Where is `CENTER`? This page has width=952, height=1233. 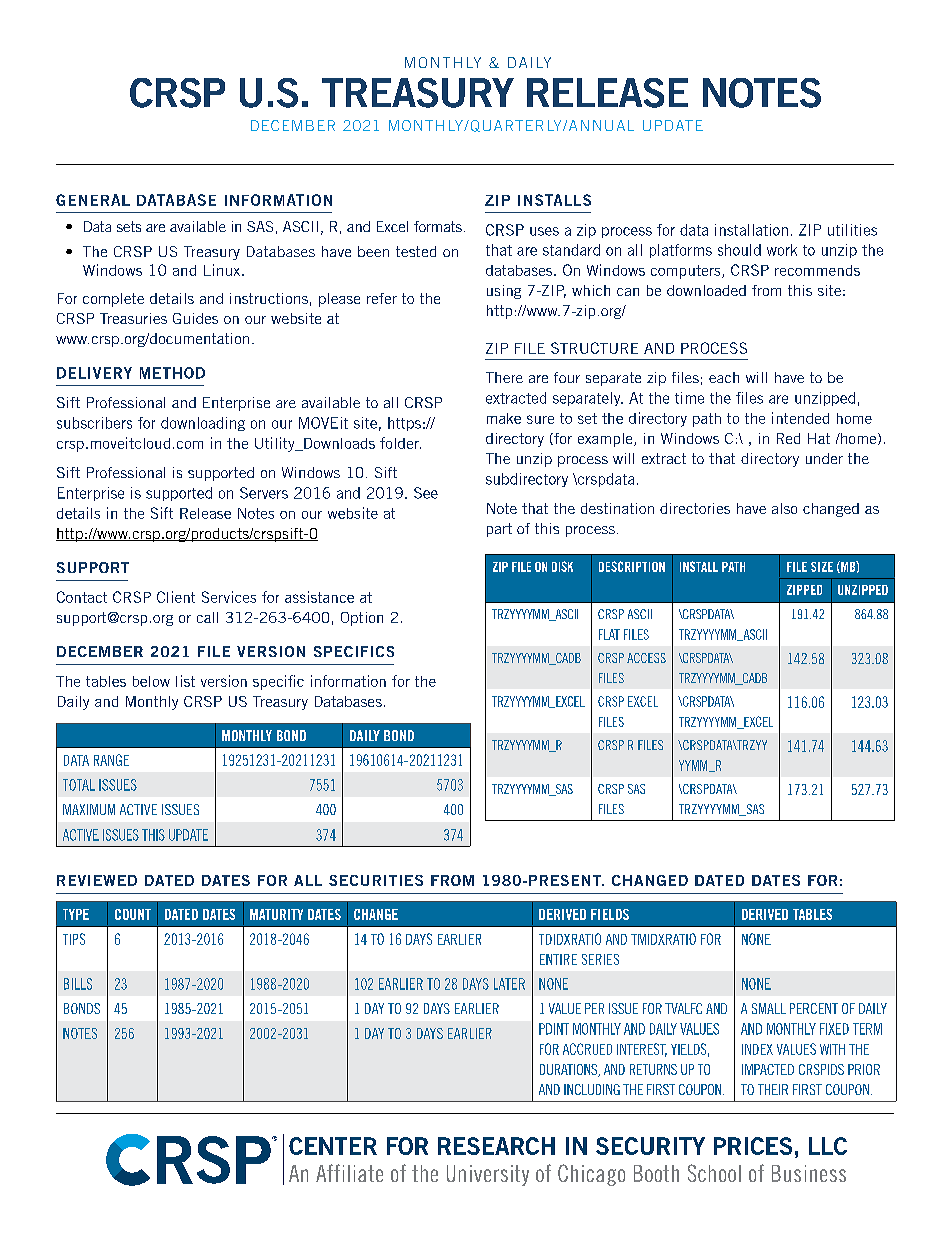 CENTER is located at coordinates (333, 1146).
